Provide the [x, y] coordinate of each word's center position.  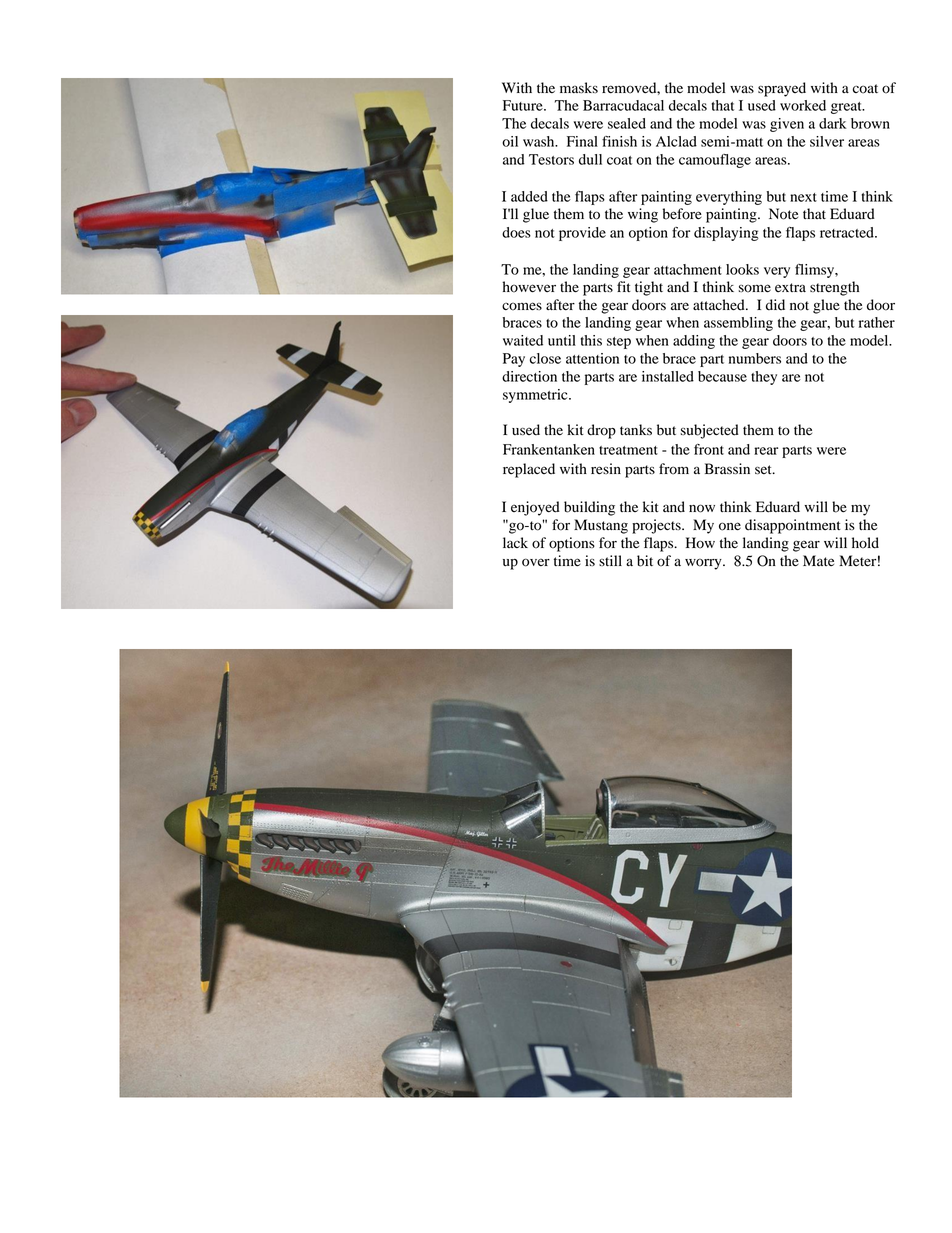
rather [877, 322]
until [562, 340]
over [536, 562]
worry [704, 564]
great [847, 108]
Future [524, 105]
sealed [627, 123]
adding [694, 342]
